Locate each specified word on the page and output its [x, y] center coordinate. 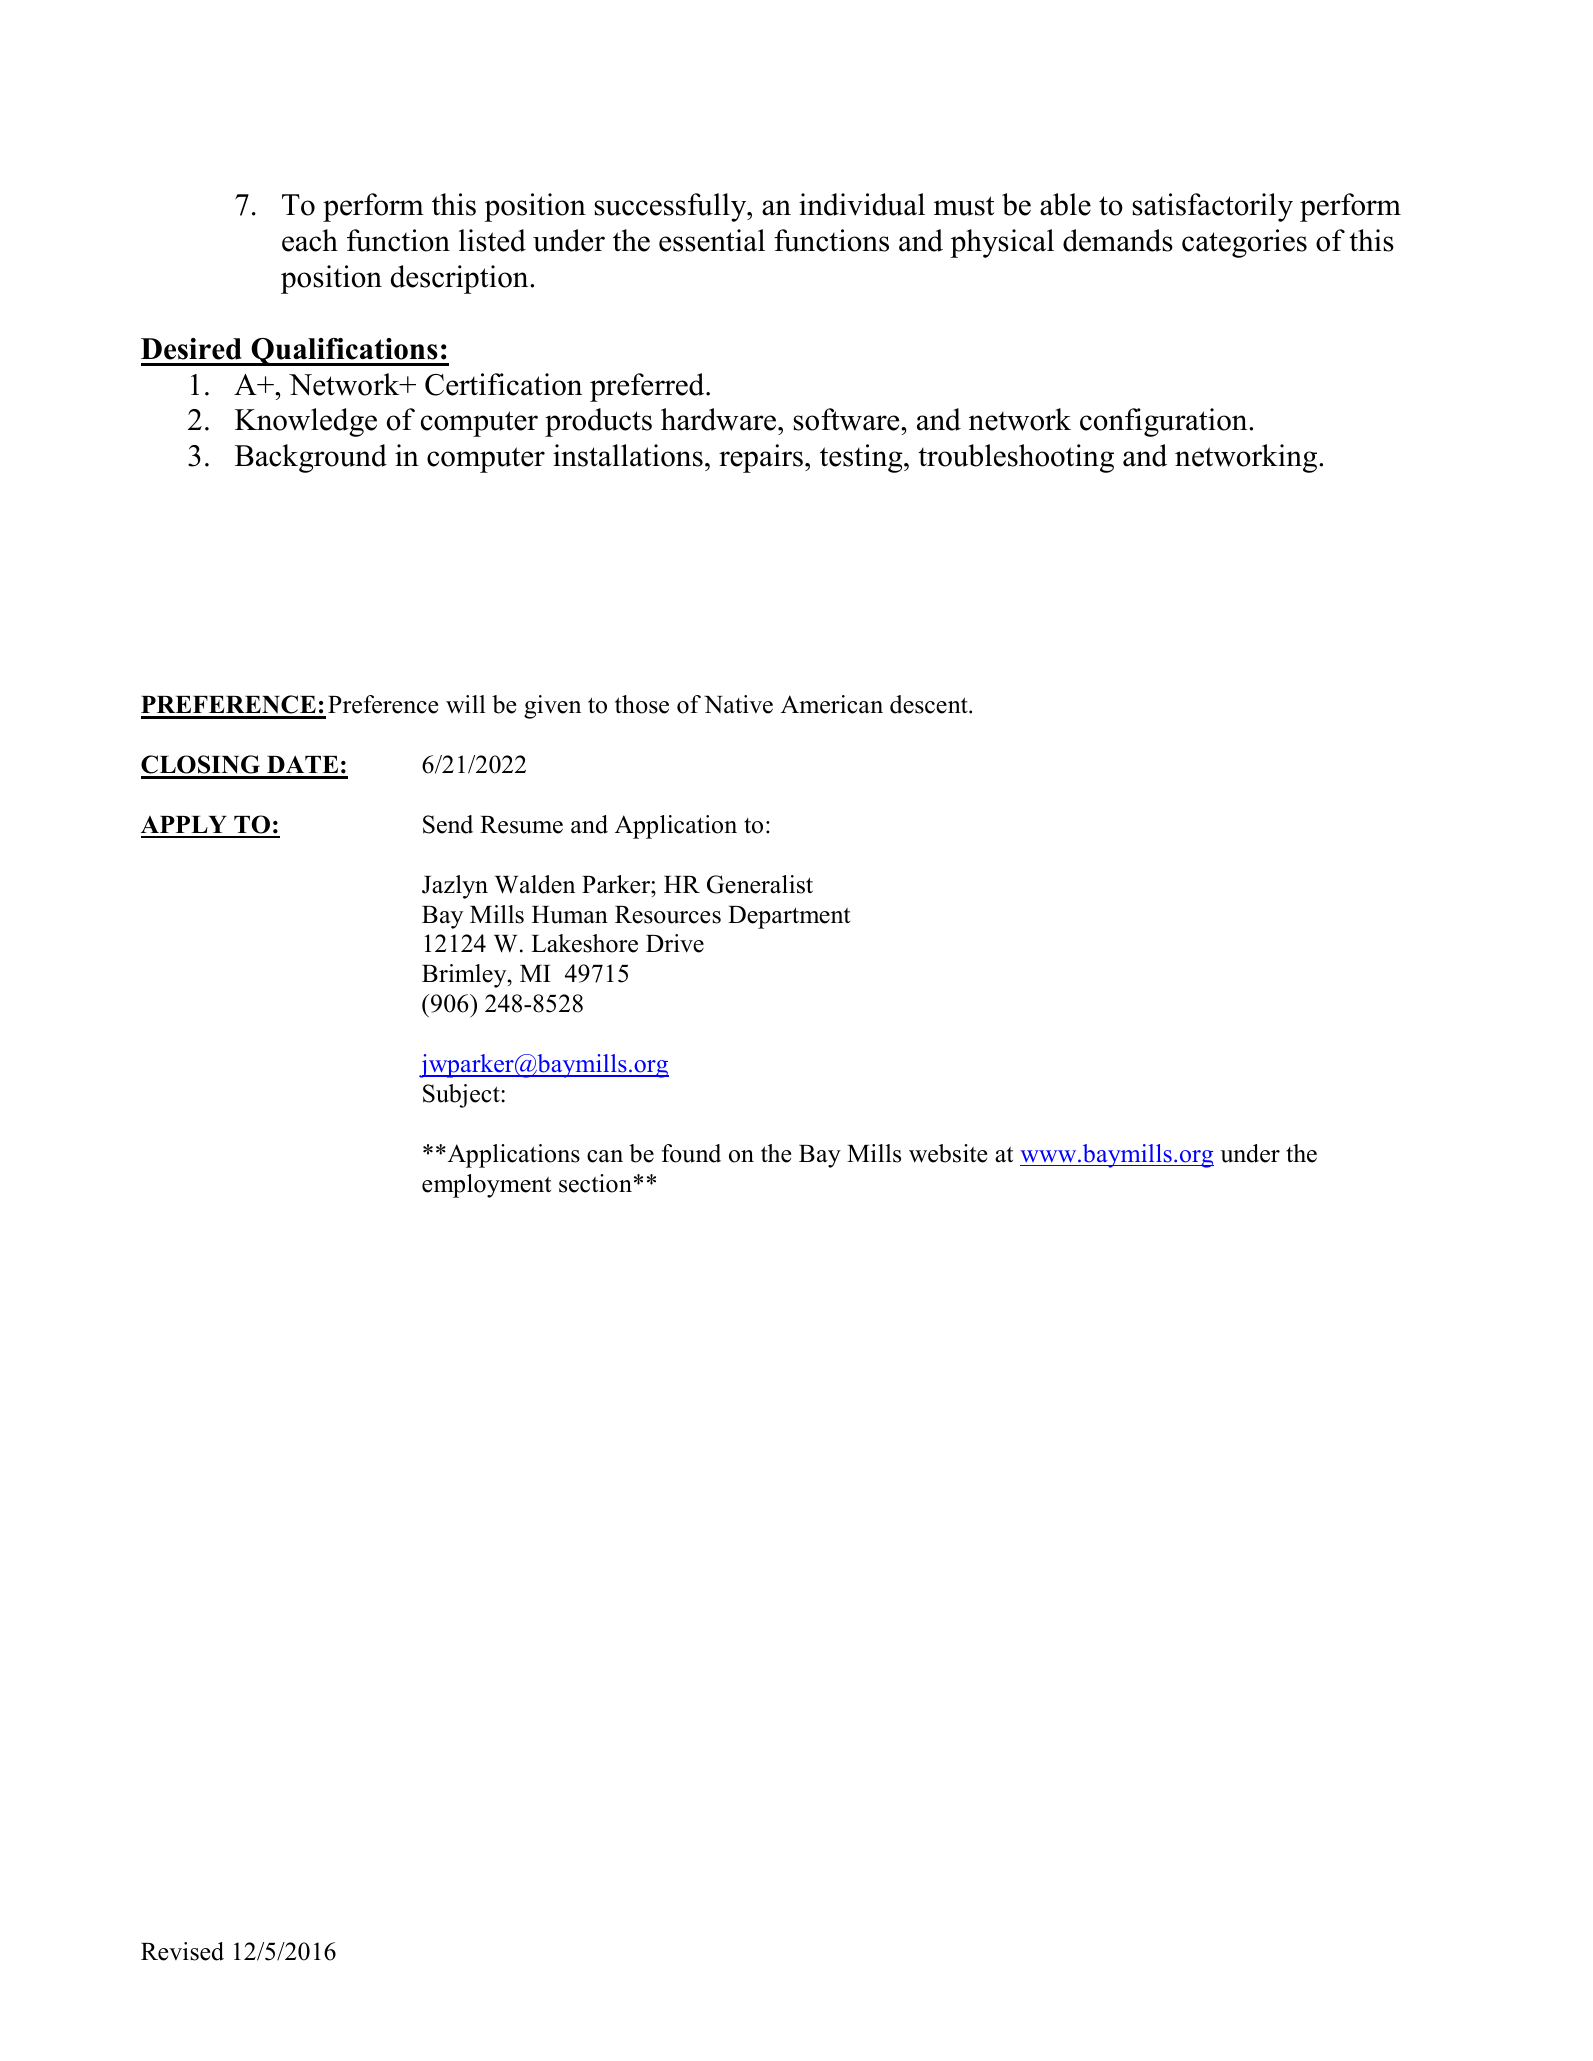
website [948, 1153]
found [691, 1153]
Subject [461, 1096]
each [310, 240]
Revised [182, 1951]
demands [1118, 240]
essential [712, 240]
